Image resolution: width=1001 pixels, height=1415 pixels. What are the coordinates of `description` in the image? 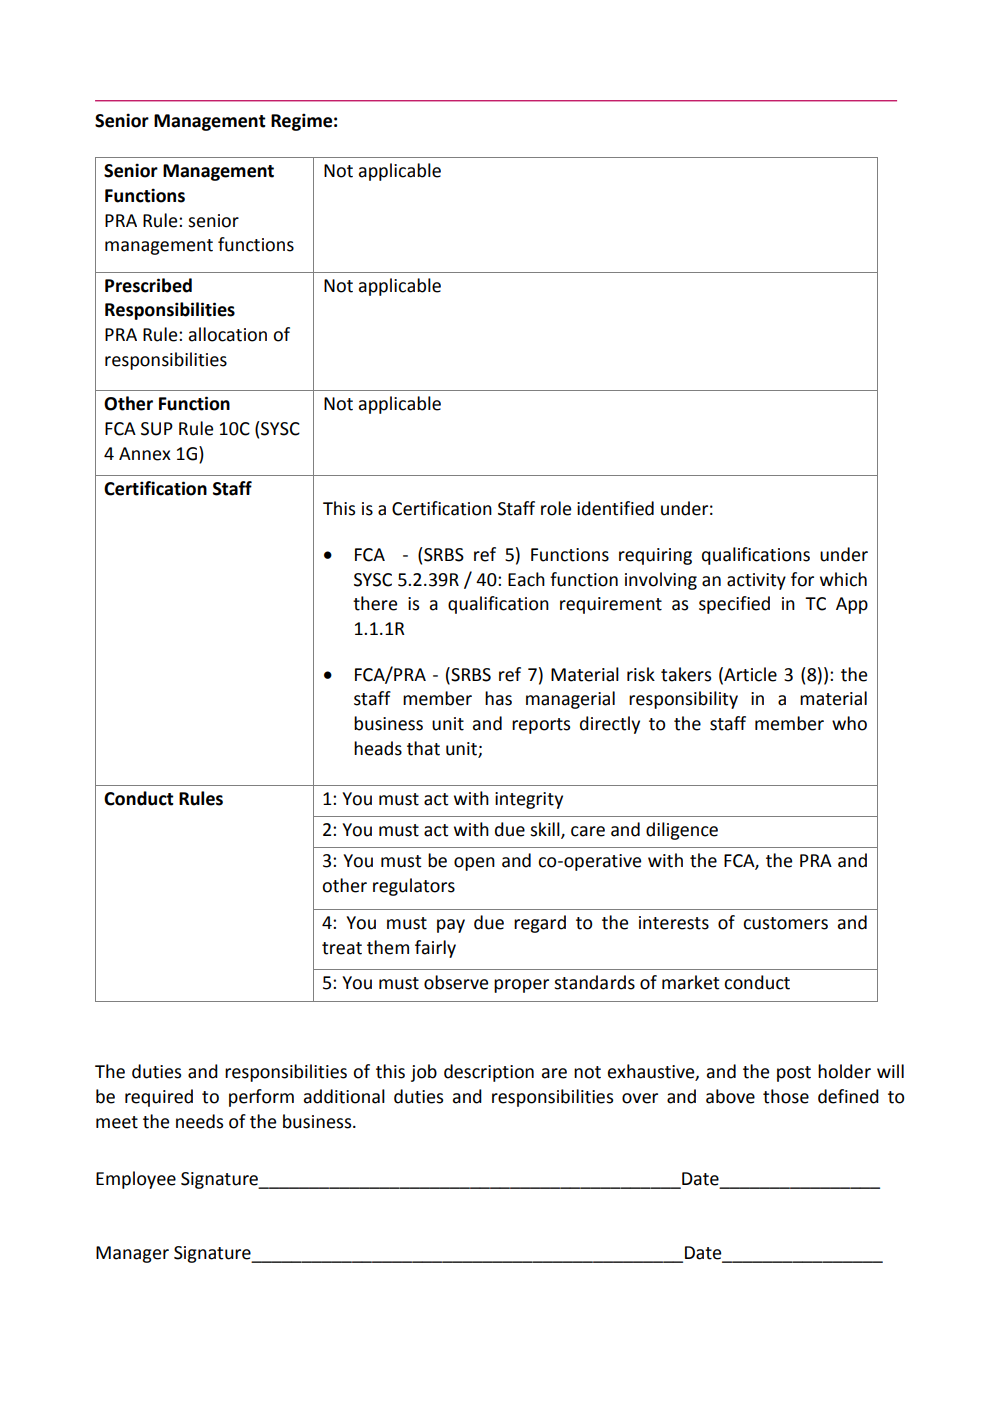 It's located at (489, 1073).
